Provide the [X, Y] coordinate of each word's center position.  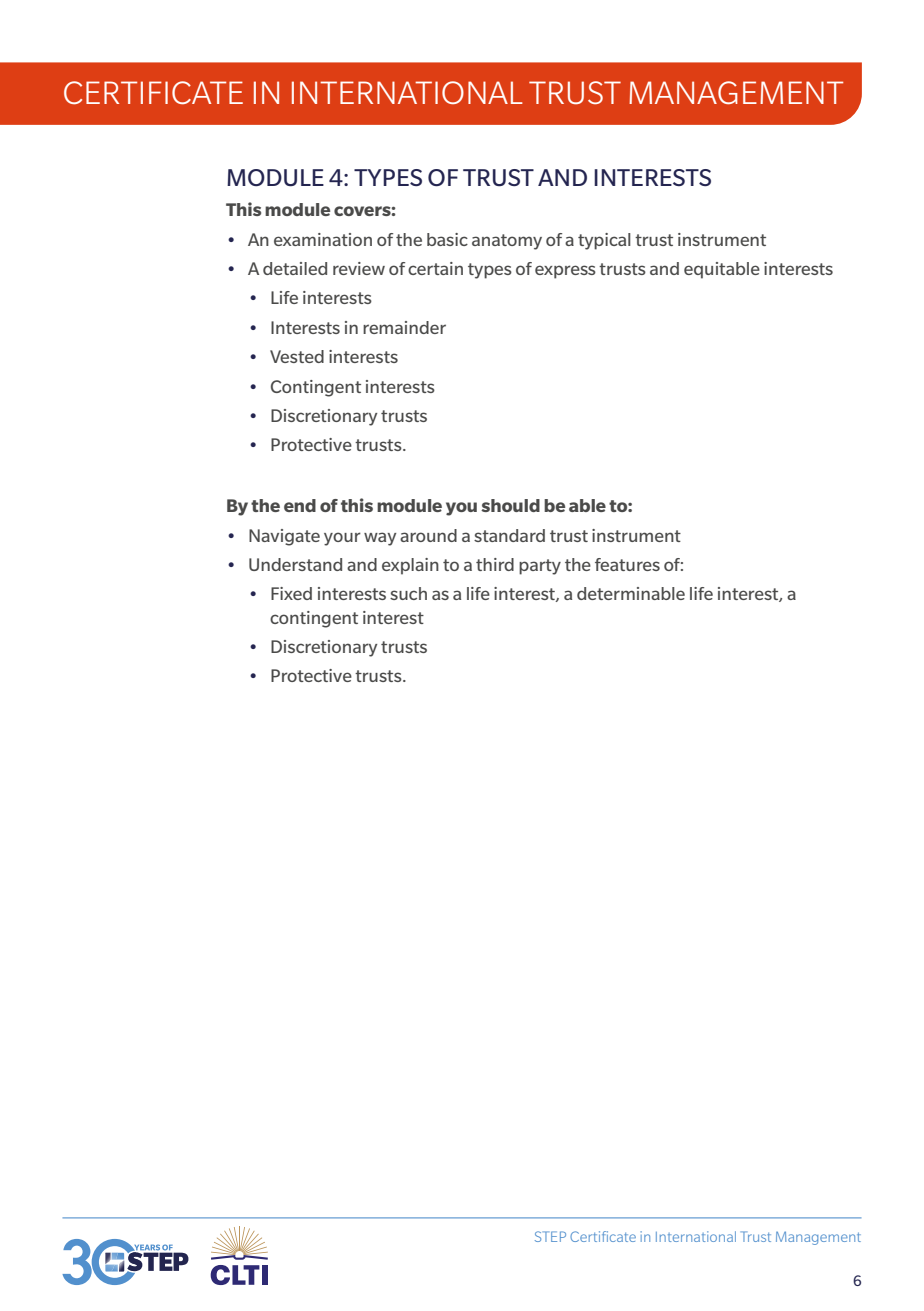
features [627, 564]
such [408, 593]
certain [435, 268]
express [565, 272]
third [495, 564]
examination [323, 239]
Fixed [291, 593]
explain [410, 566]
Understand [295, 564]
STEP [550, 1236]
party [540, 567]
